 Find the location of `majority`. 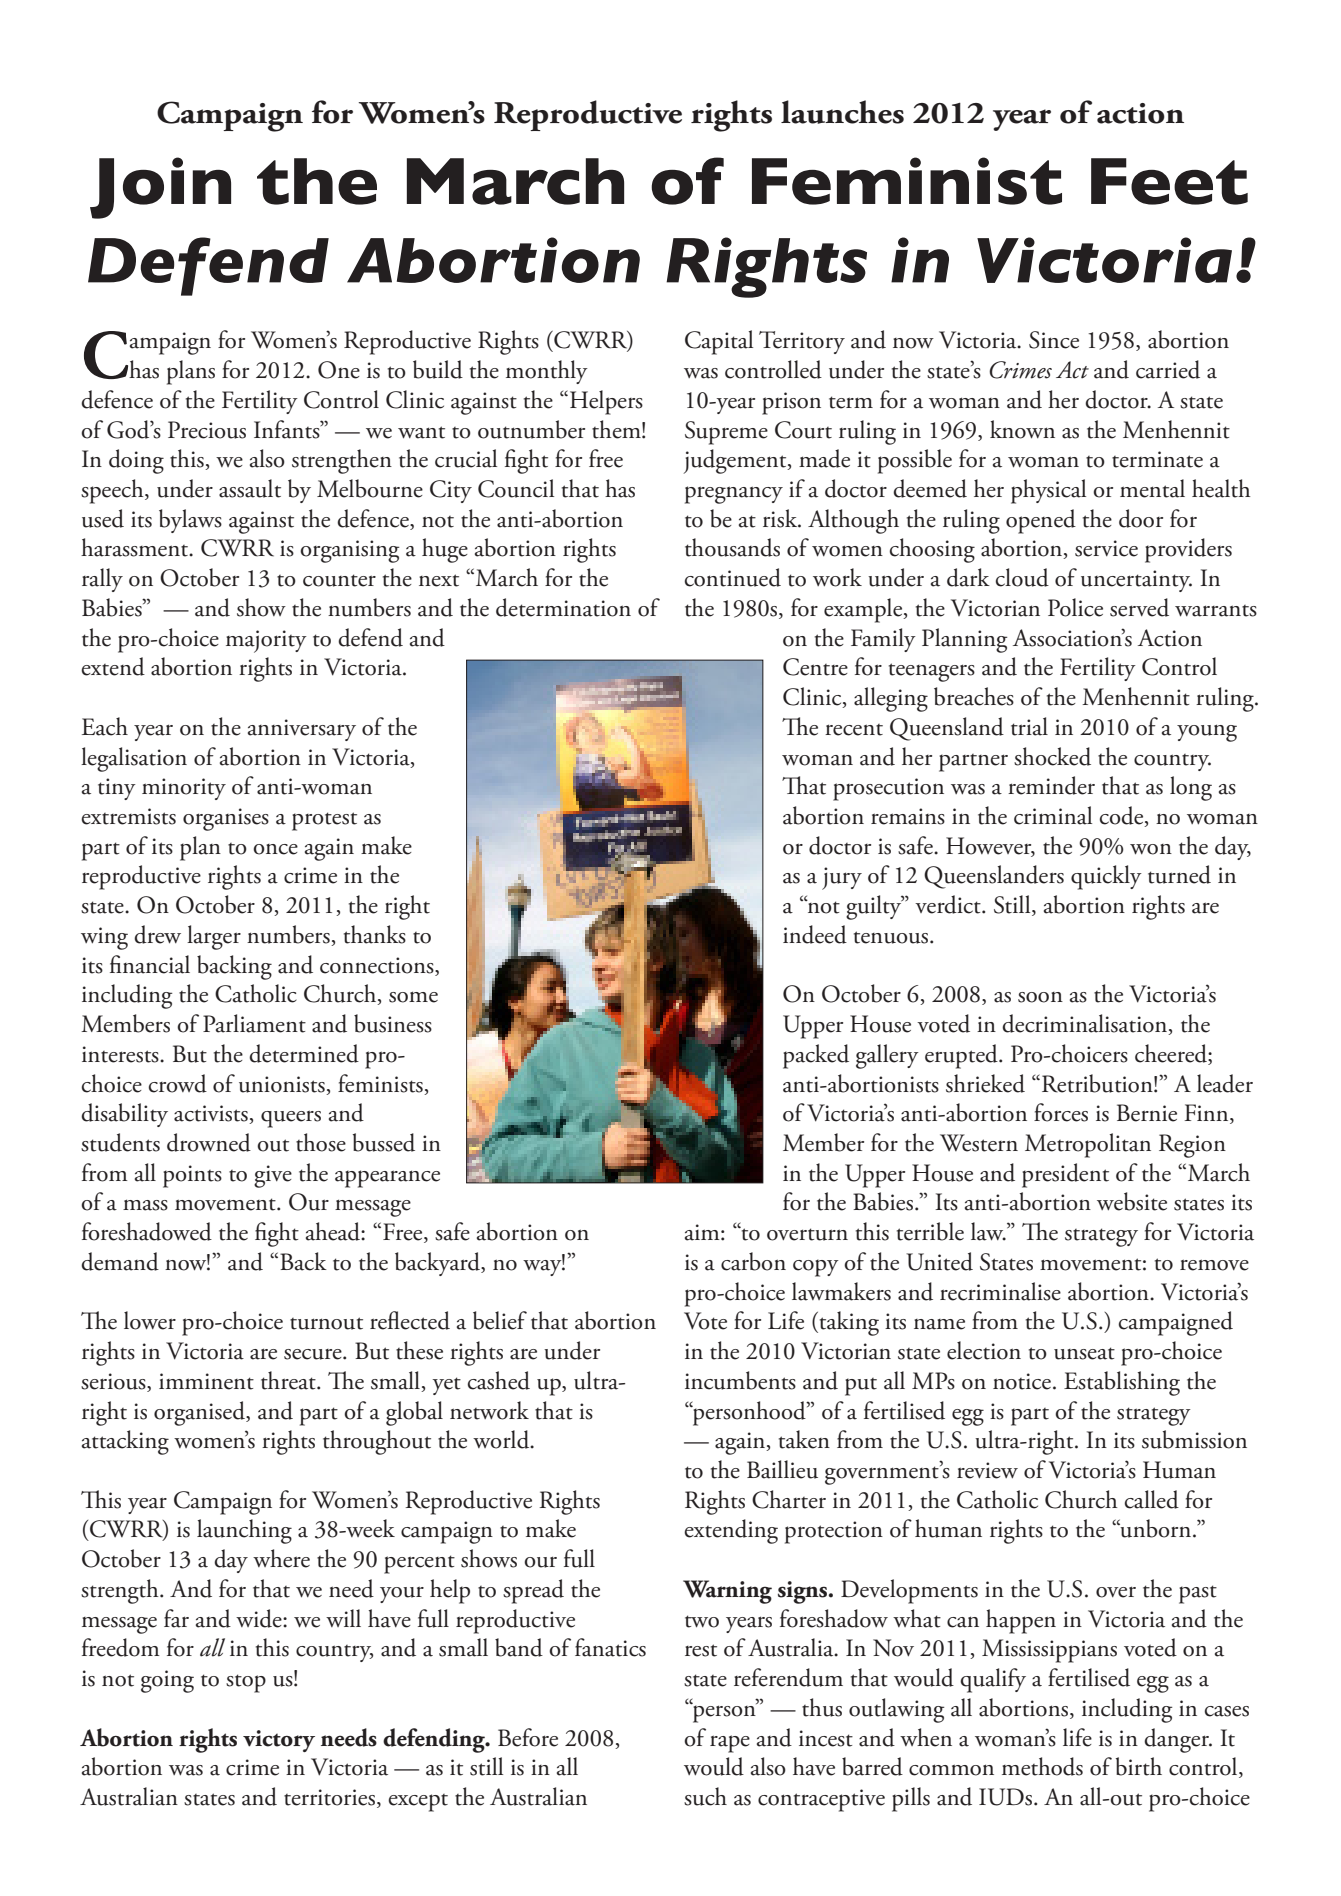

majority is located at coordinates (266, 641).
